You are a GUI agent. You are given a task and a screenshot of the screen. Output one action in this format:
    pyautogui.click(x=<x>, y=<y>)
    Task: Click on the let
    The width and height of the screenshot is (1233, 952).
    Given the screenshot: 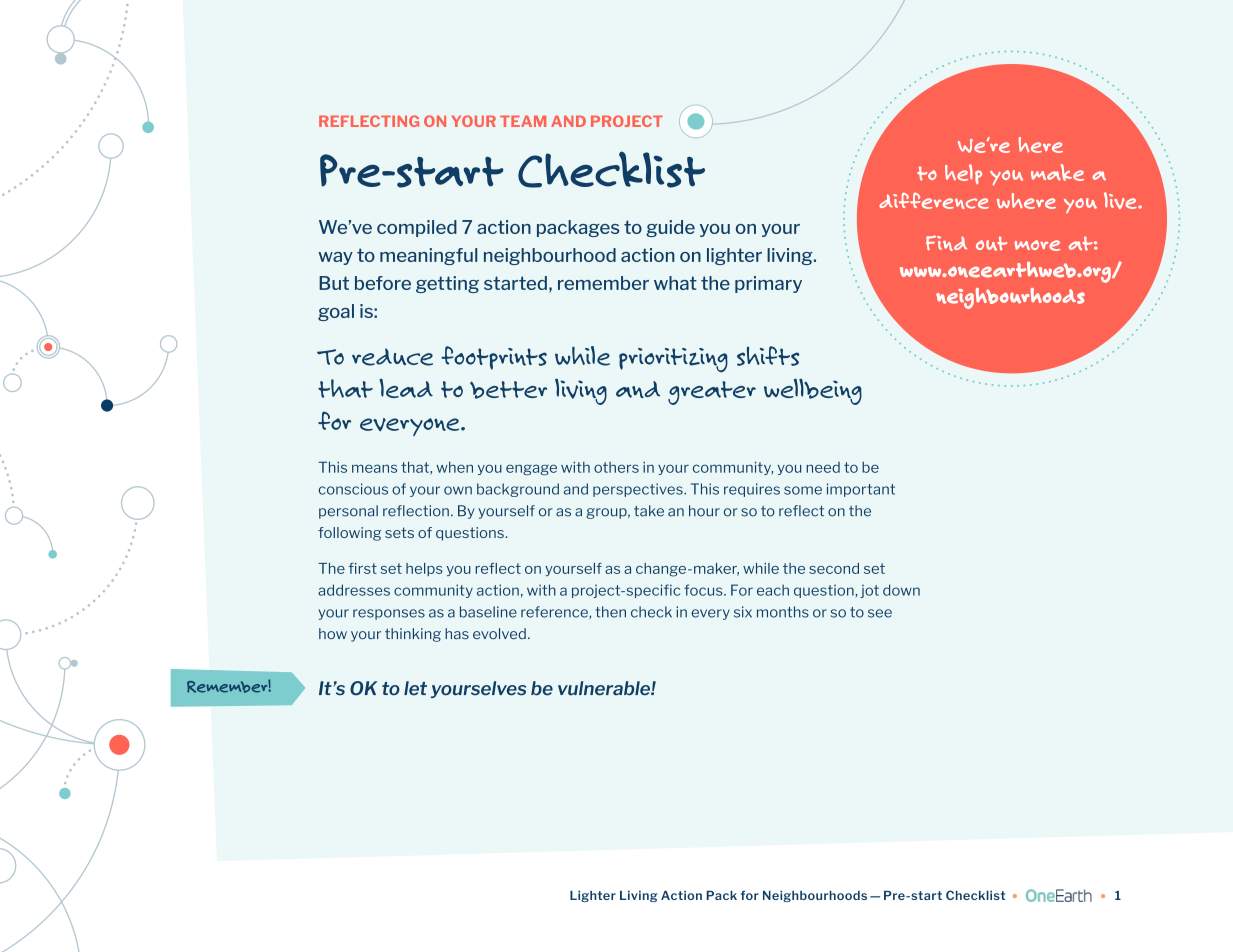 What is the action you would take?
    pyautogui.click(x=415, y=688)
